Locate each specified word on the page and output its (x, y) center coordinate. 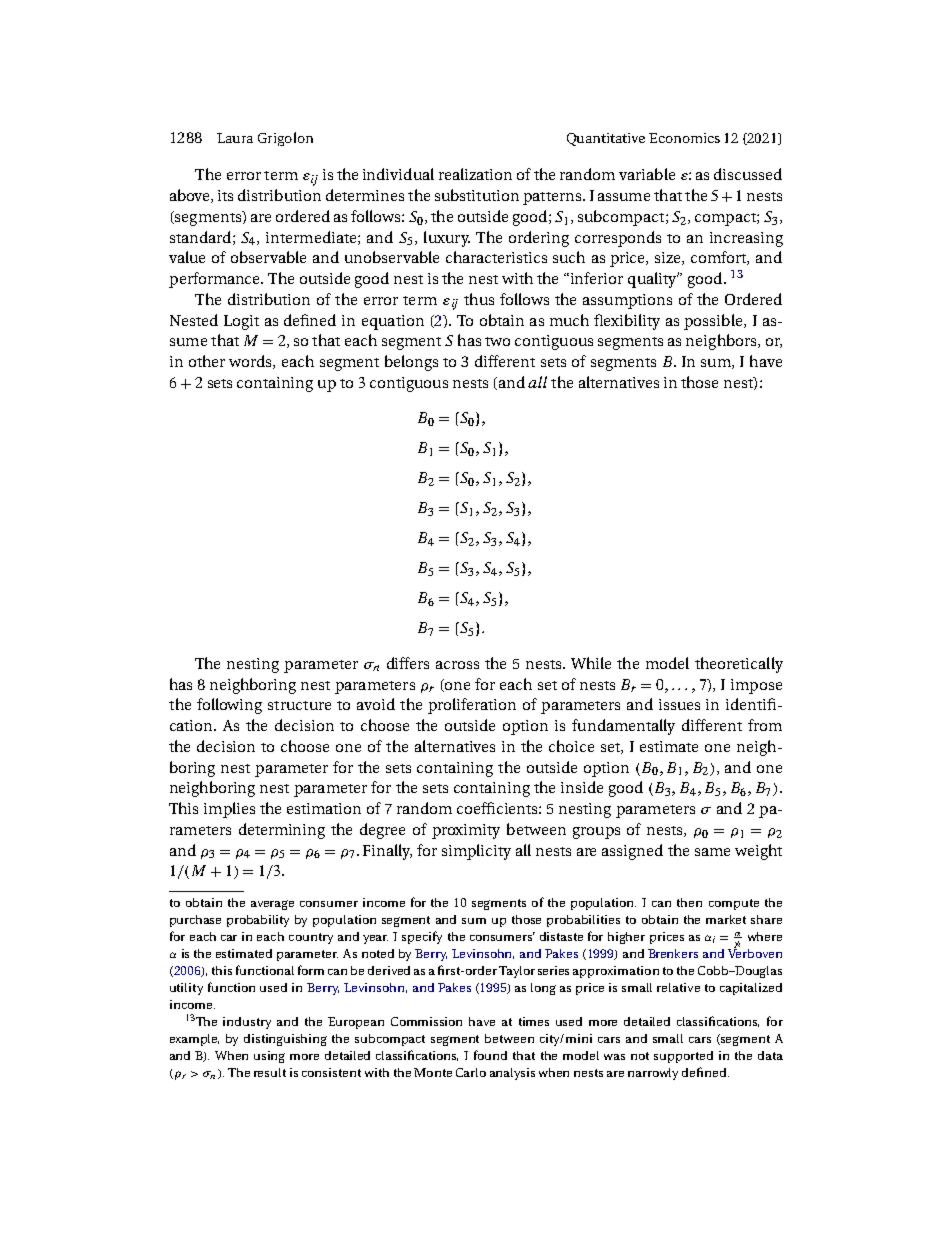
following (229, 706)
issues (679, 704)
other (207, 361)
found (490, 1055)
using (269, 1057)
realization (475, 174)
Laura (235, 138)
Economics (684, 138)
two (497, 341)
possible (714, 322)
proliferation (472, 706)
